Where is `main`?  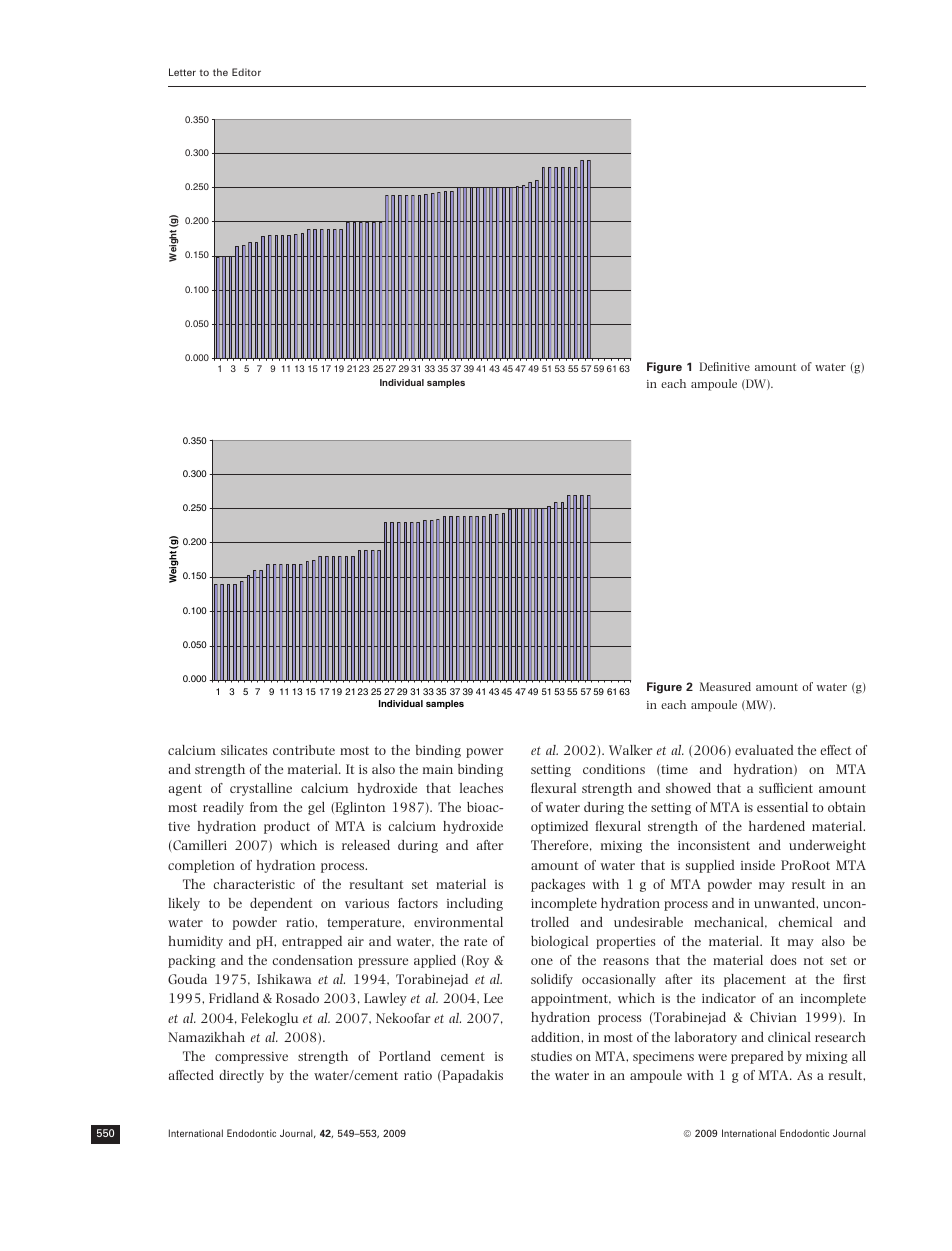 main is located at coordinates (438, 769).
